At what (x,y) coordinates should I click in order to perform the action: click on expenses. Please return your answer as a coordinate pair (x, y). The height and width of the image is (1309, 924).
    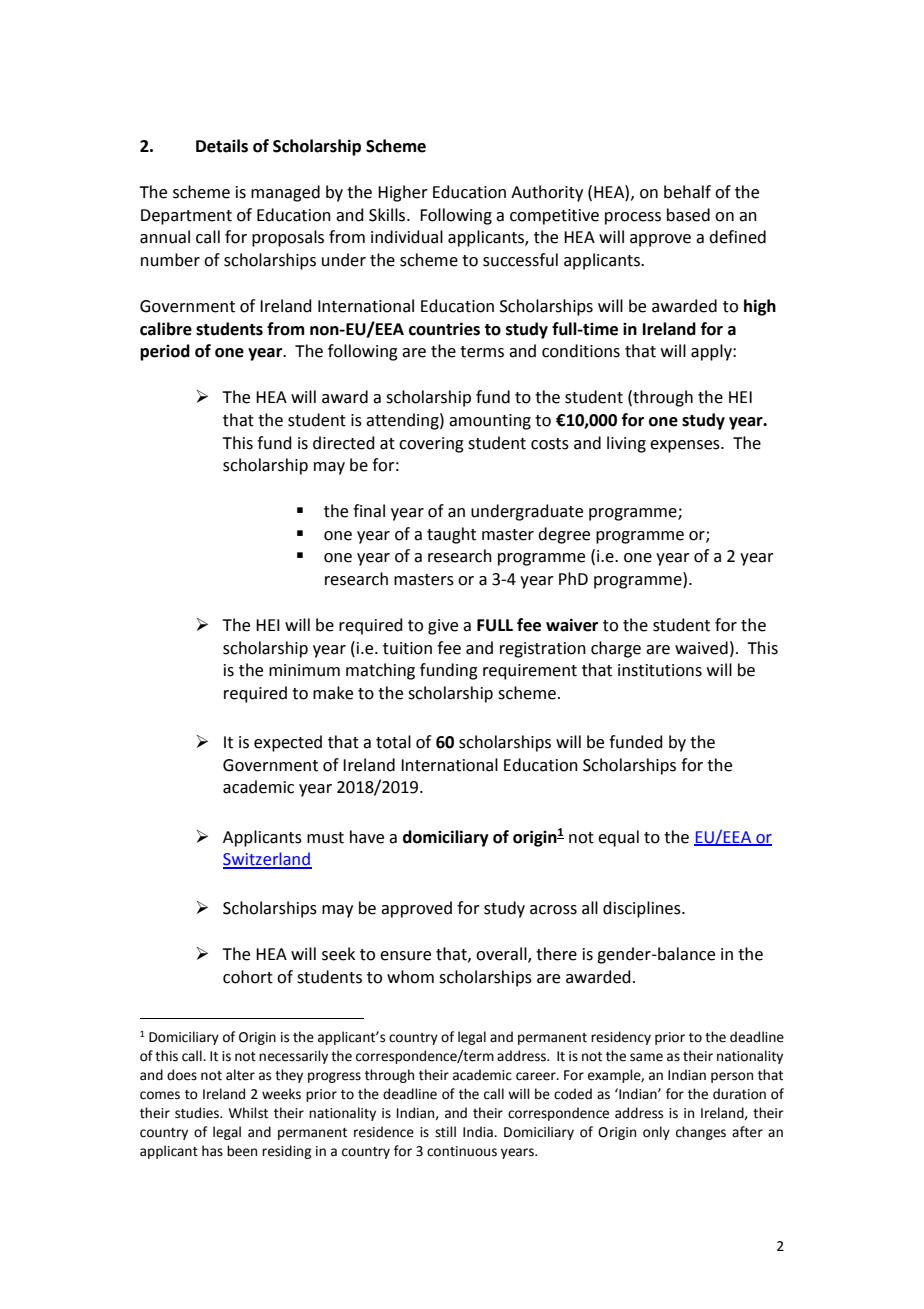
    Looking at the image, I should click on (686, 446).
